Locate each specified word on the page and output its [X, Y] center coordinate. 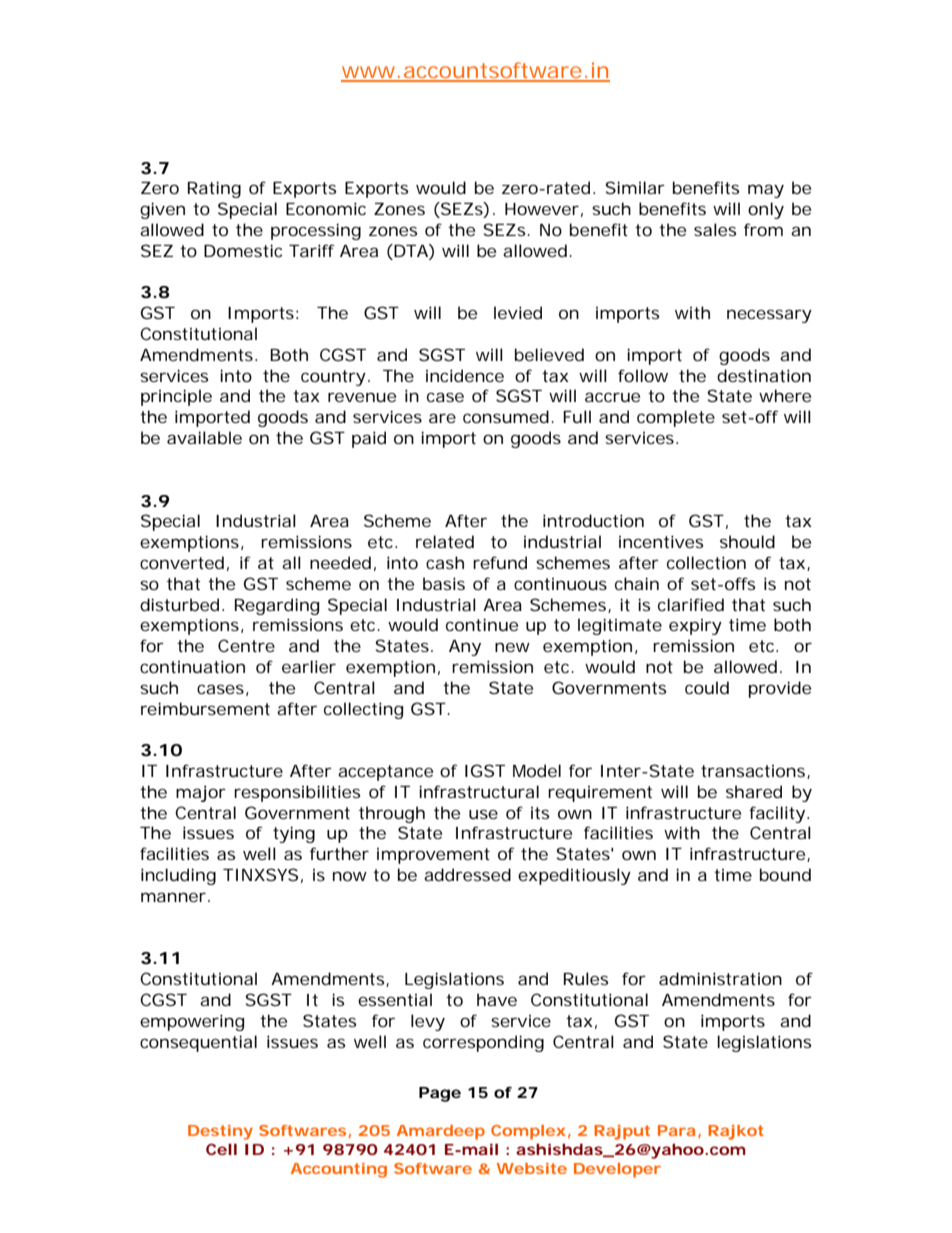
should [747, 541]
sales [715, 229]
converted [182, 562]
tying [294, 834]
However [542, 209]
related [445, 541]
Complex [528, 1132]
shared [754, 791]
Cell [221, 1149]
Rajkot [736, 1132]
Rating [214, 189]
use [483, 814]
